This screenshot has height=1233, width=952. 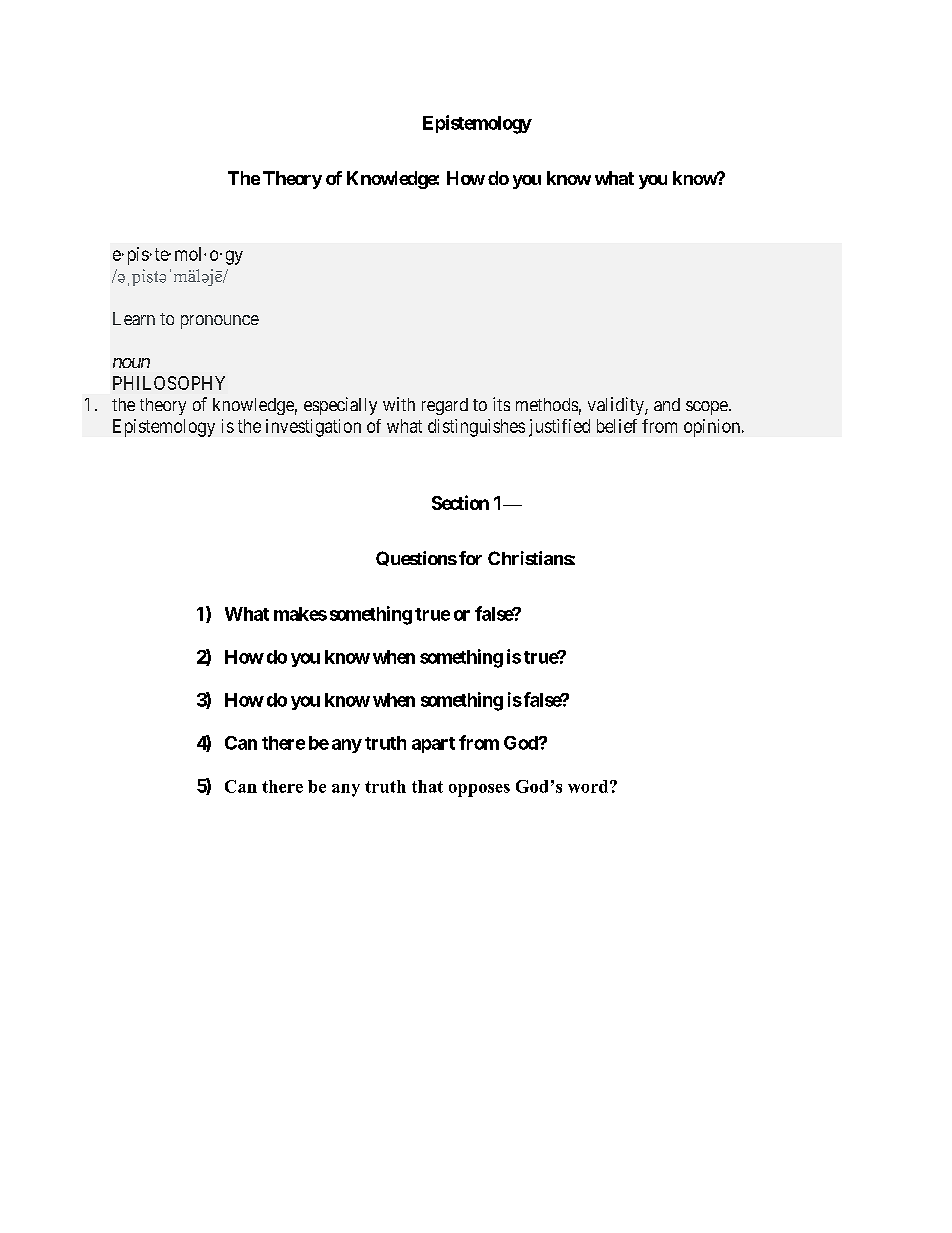 What do you see at coordinates (479, 790) in the screenshot?
I see `opposes` at bounding box center [479, 790].
